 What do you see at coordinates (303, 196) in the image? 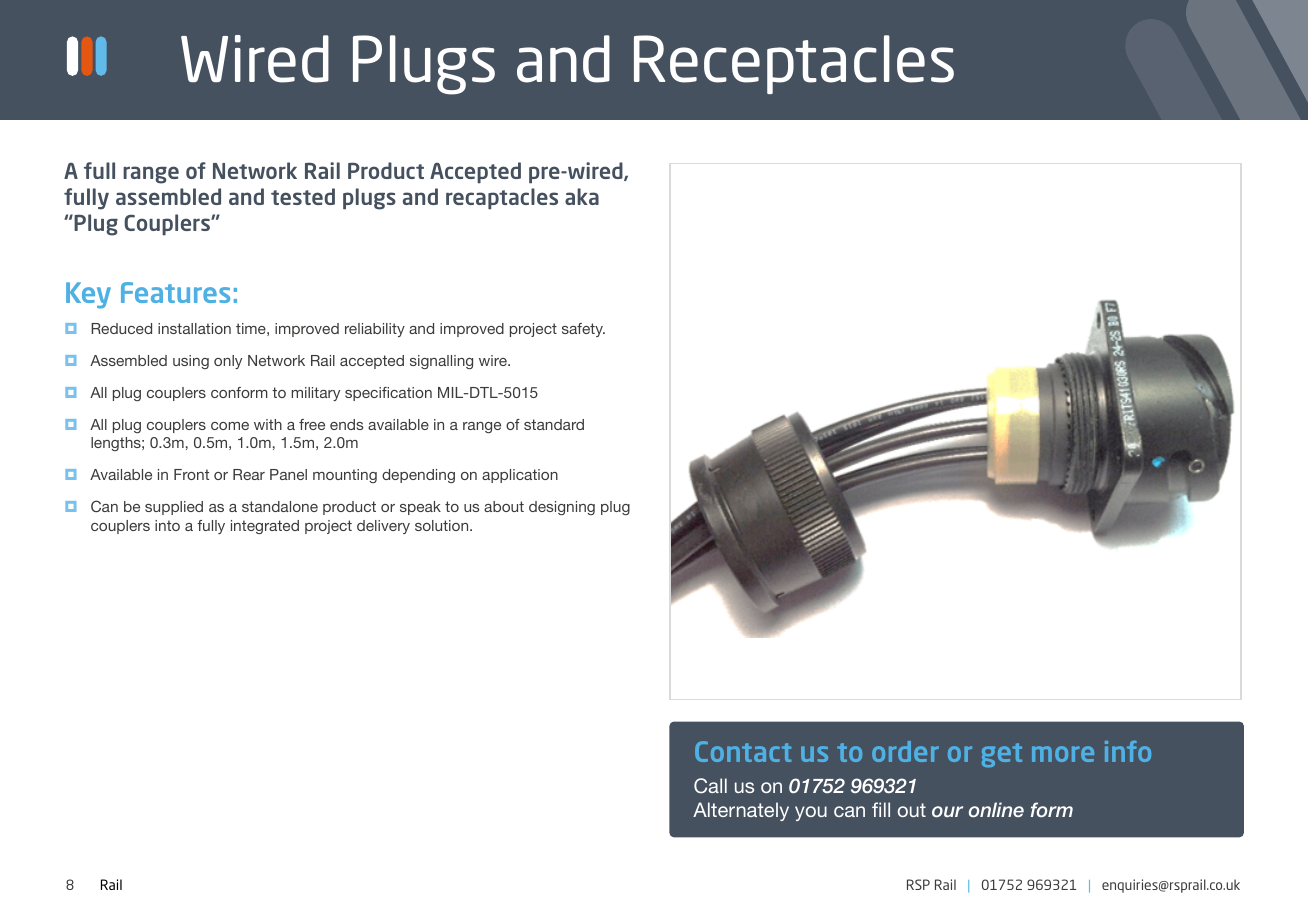
I see `tested` at bounding box center [303, 196].
